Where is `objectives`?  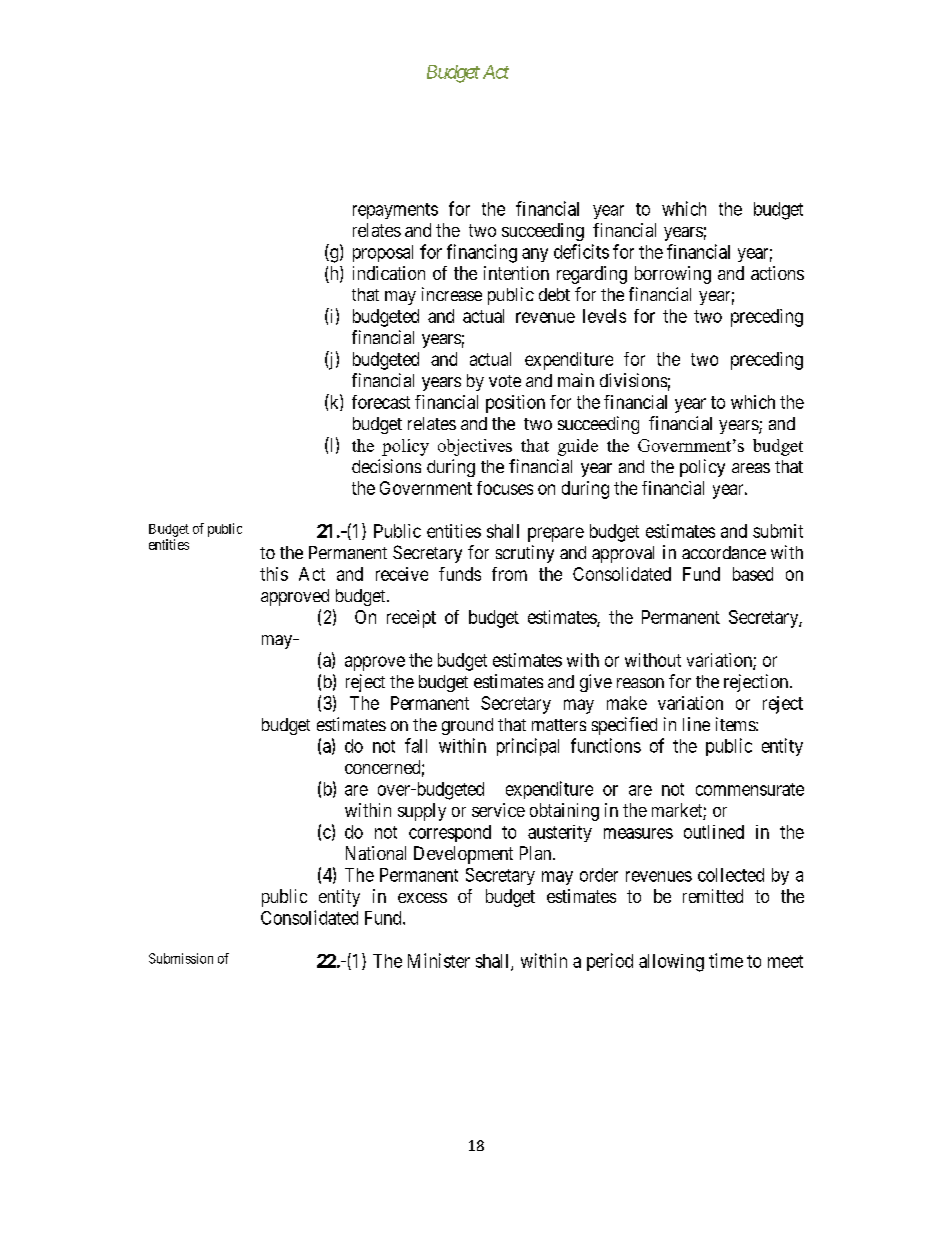 objectives is located at coordinates (475, 447).
